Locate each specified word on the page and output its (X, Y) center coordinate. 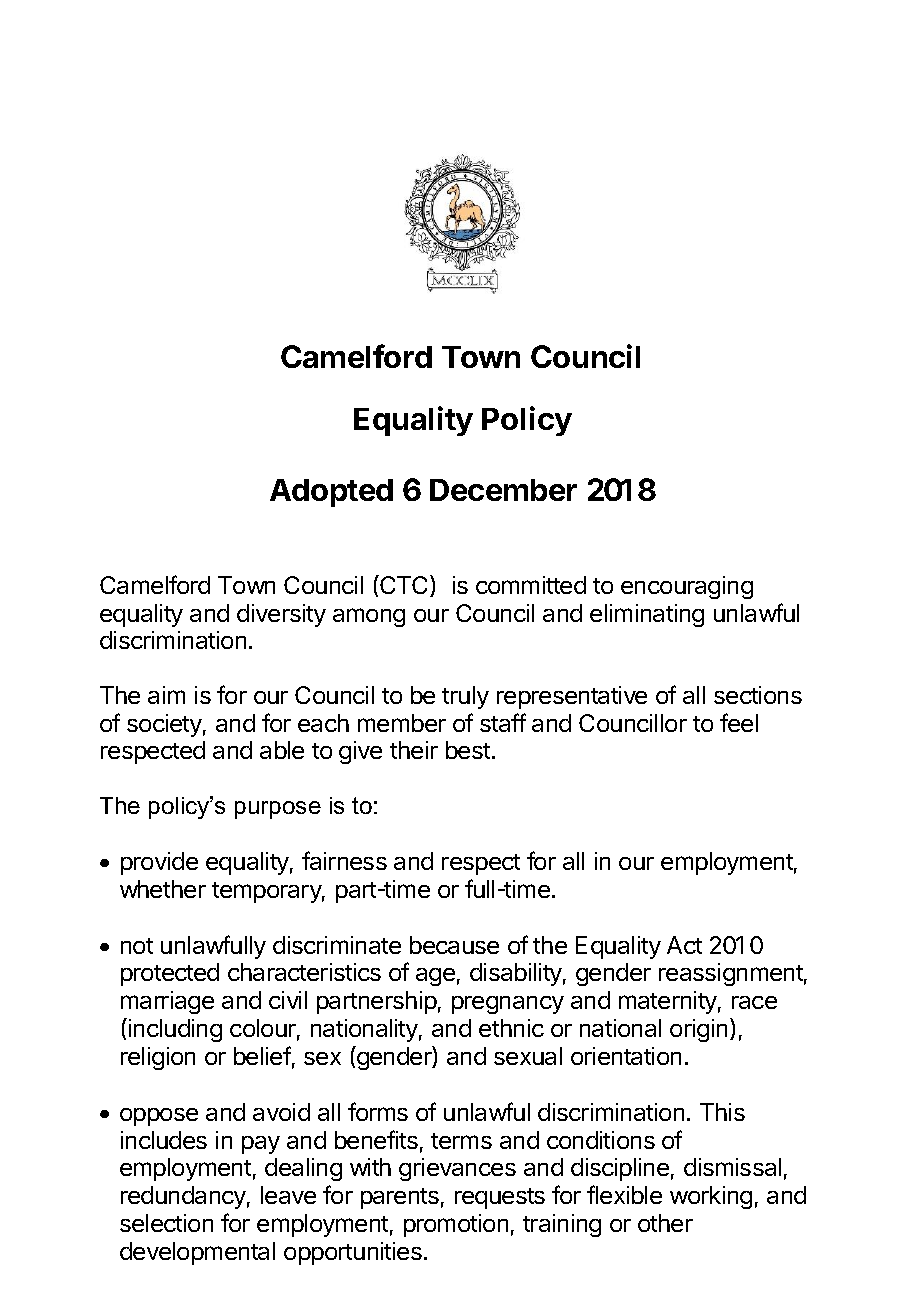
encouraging (687, 587)
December (503, 490)
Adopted (331, 493)
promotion (456, 1225)
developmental (197, 1253)
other (665, 1223)
